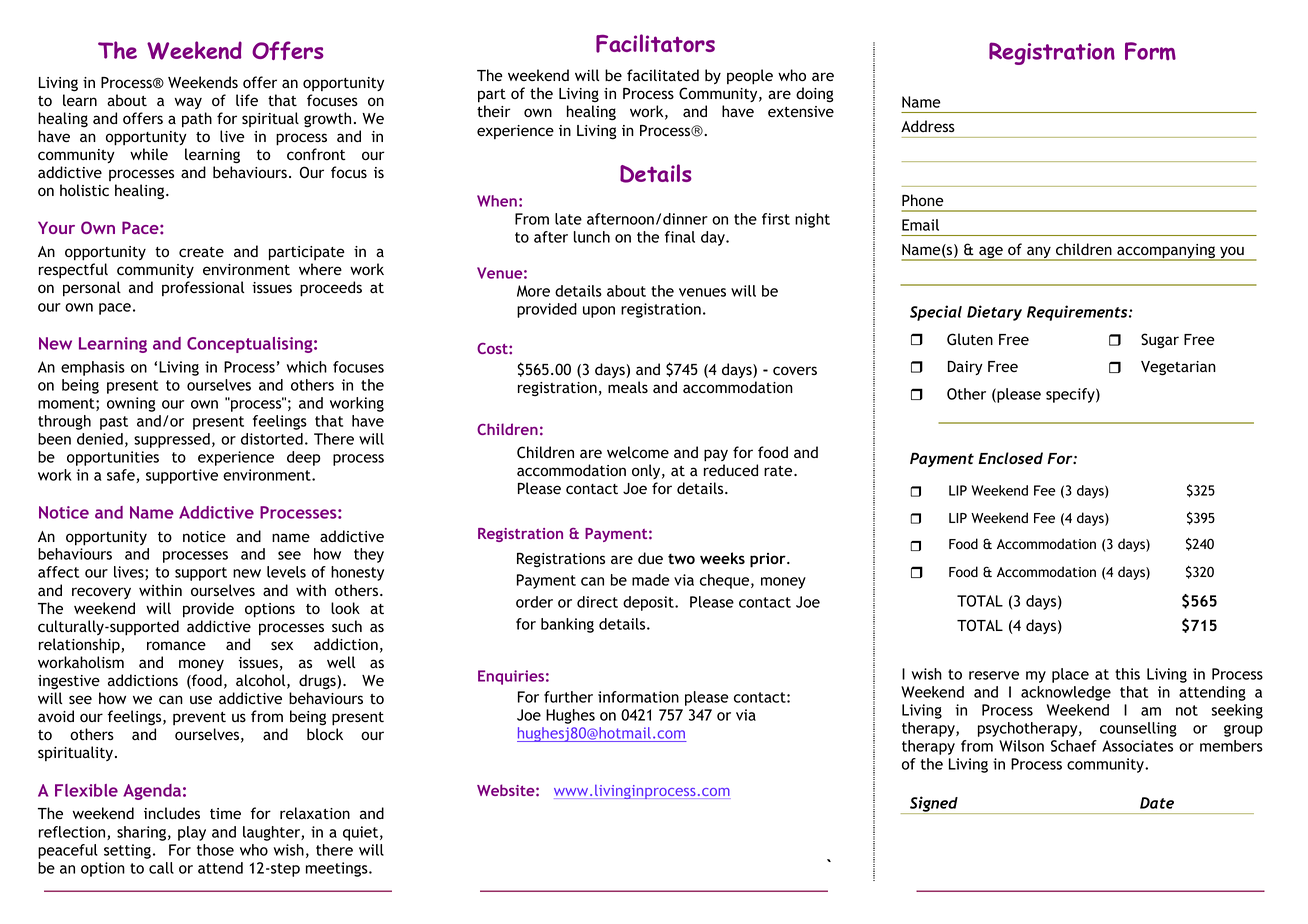 The height and width of the page is (924, 1308). Describe the element at coordinates (203, 288) in the page. I see `professional` at that location.
